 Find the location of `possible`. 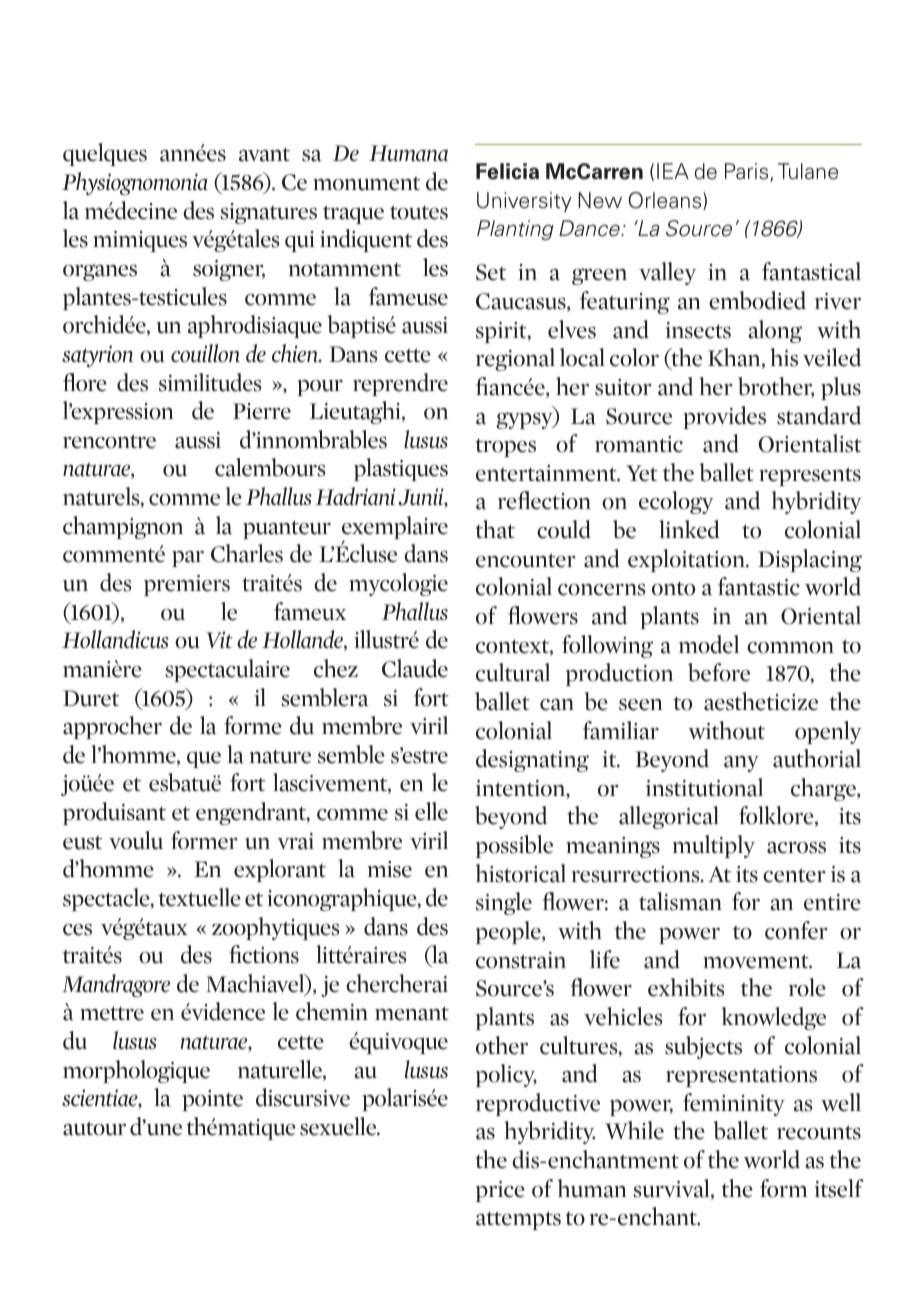

possible is located at coordinates (514, 846).
